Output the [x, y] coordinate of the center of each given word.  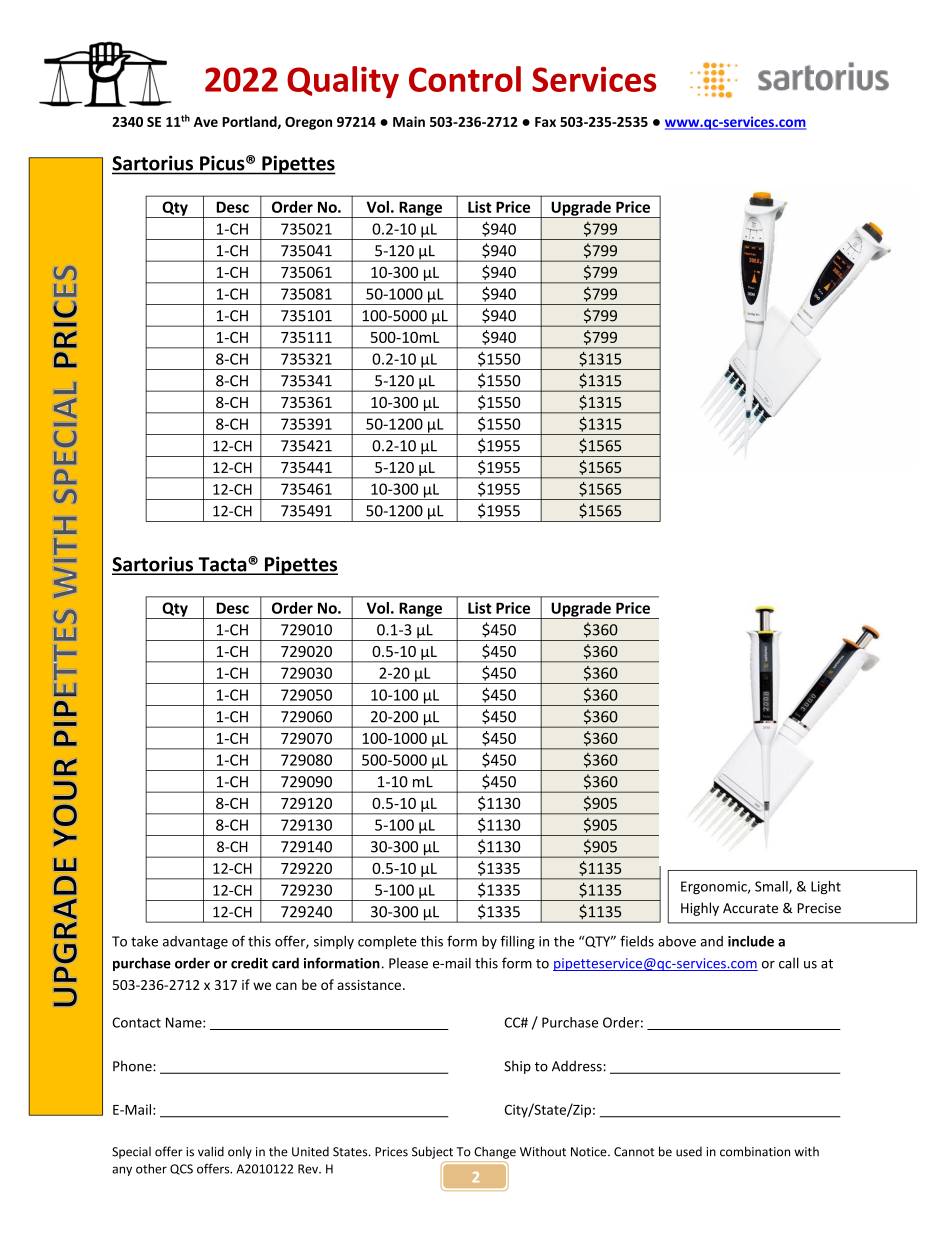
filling [517, 942]
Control [465, 79]
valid [211, 1151]
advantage [195, 942]
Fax [545, 122]
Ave [206, 122]
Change [495, 1152]
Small [772, 887]
